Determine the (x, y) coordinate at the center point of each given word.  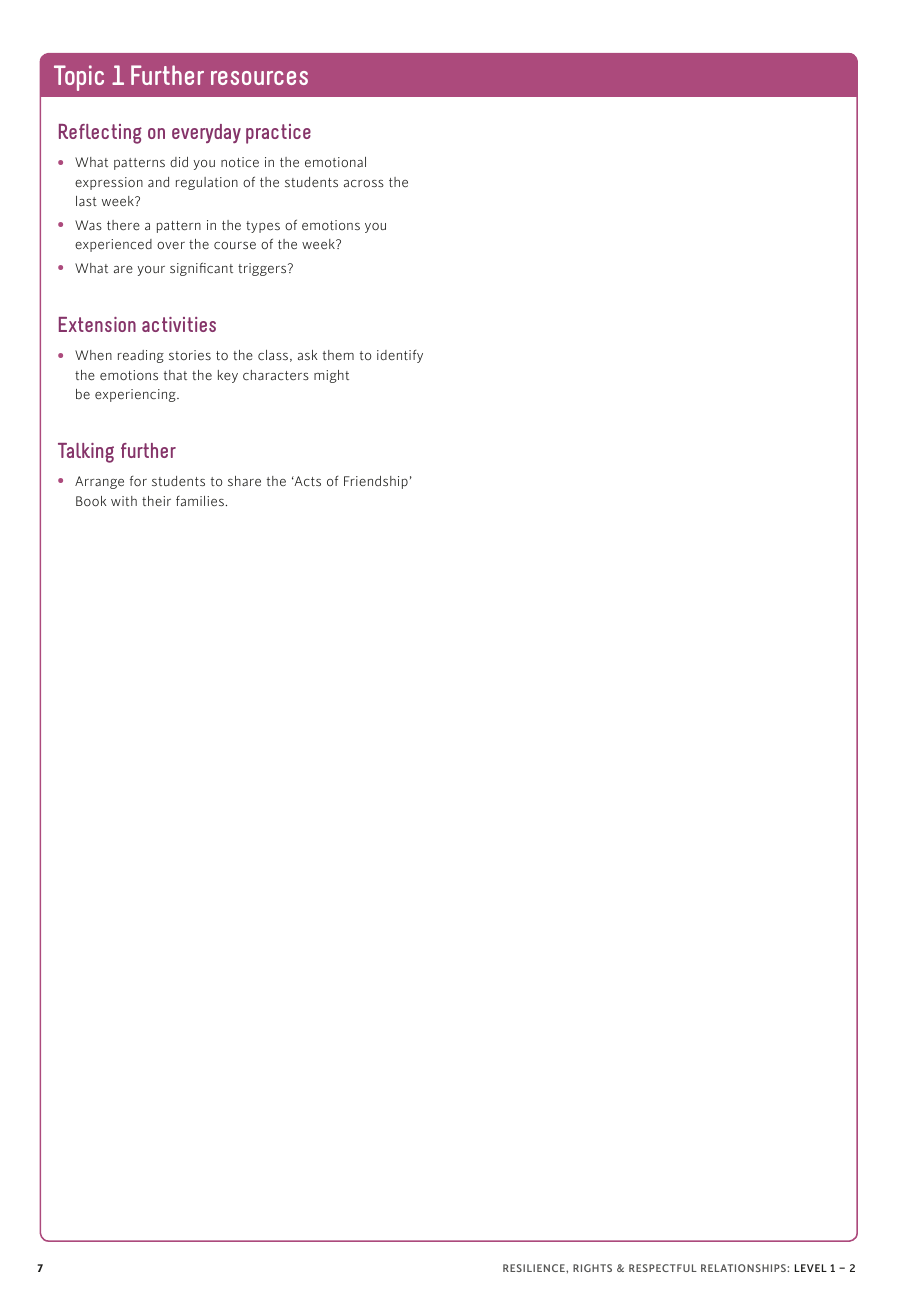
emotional (335, 162)
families (200, 501)
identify (400, 356)
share (244, 481)
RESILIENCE (535, 1268)
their (156, 501)
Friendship (376, 482)
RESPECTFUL (663, 1268)
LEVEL (811, 1268)
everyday (206, 133)
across (364, 183)
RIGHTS (592, 1268)
